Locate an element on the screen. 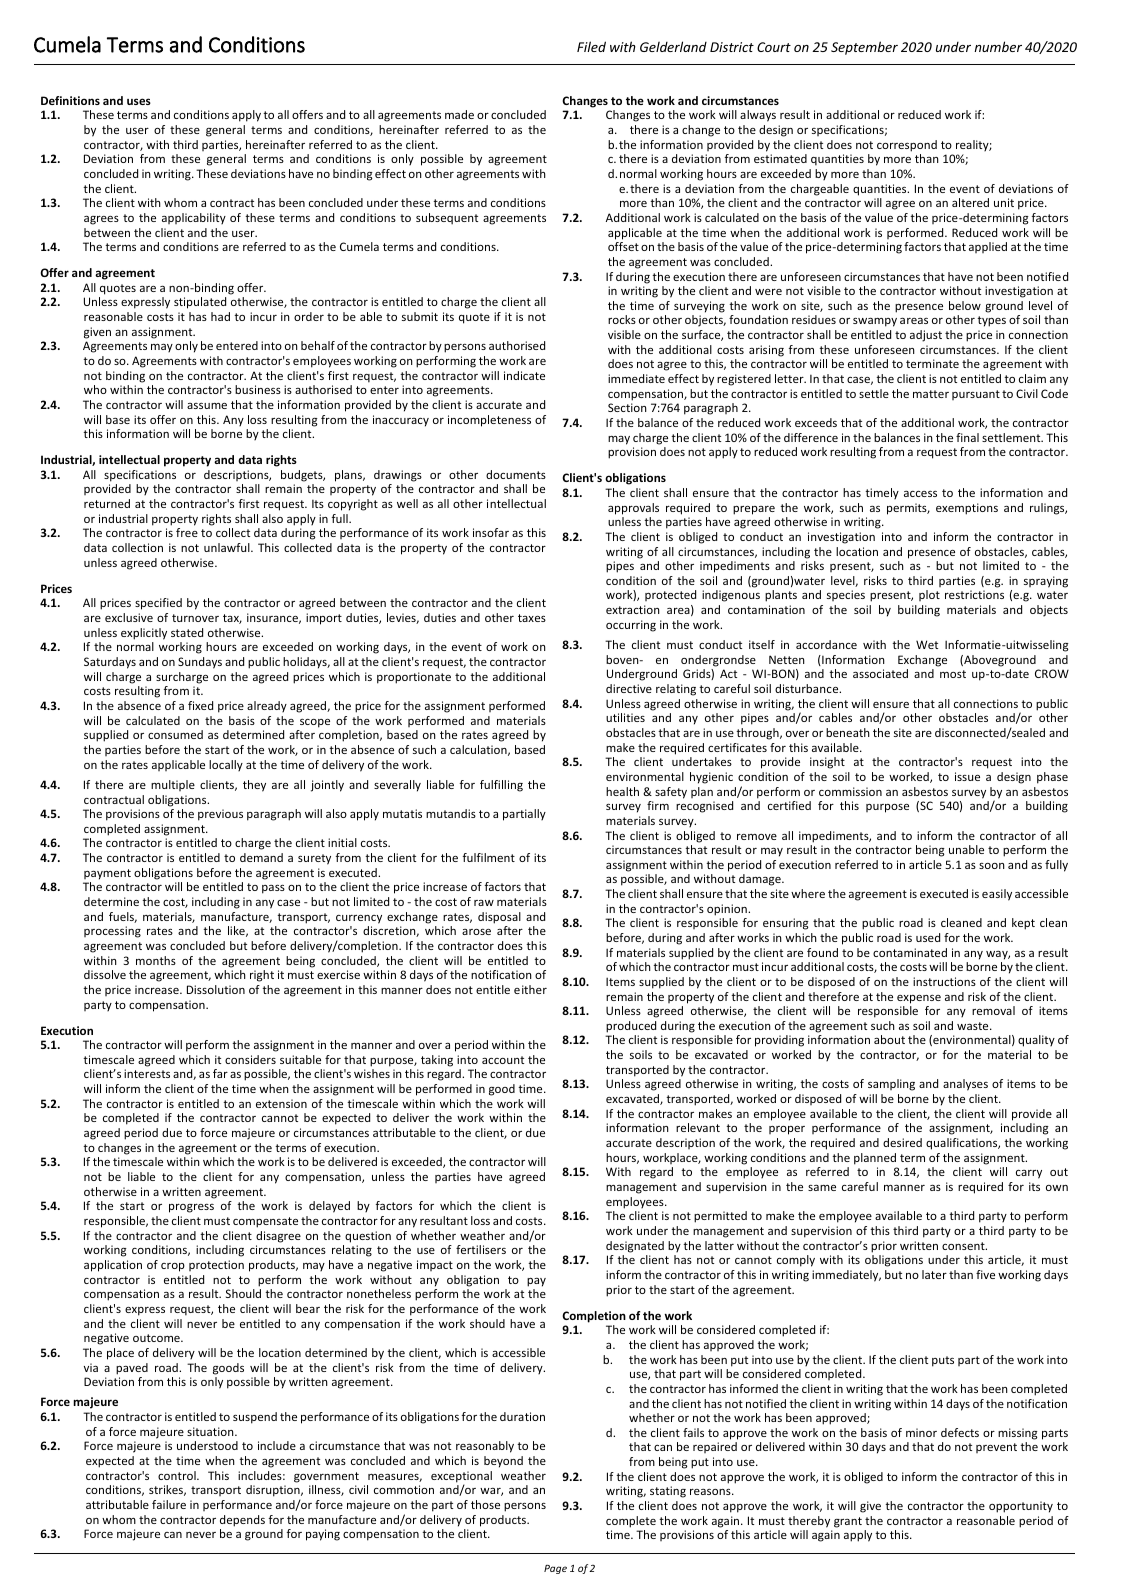 The image size is (1122, 1589). correspond is located at coordinates (907, 146).
